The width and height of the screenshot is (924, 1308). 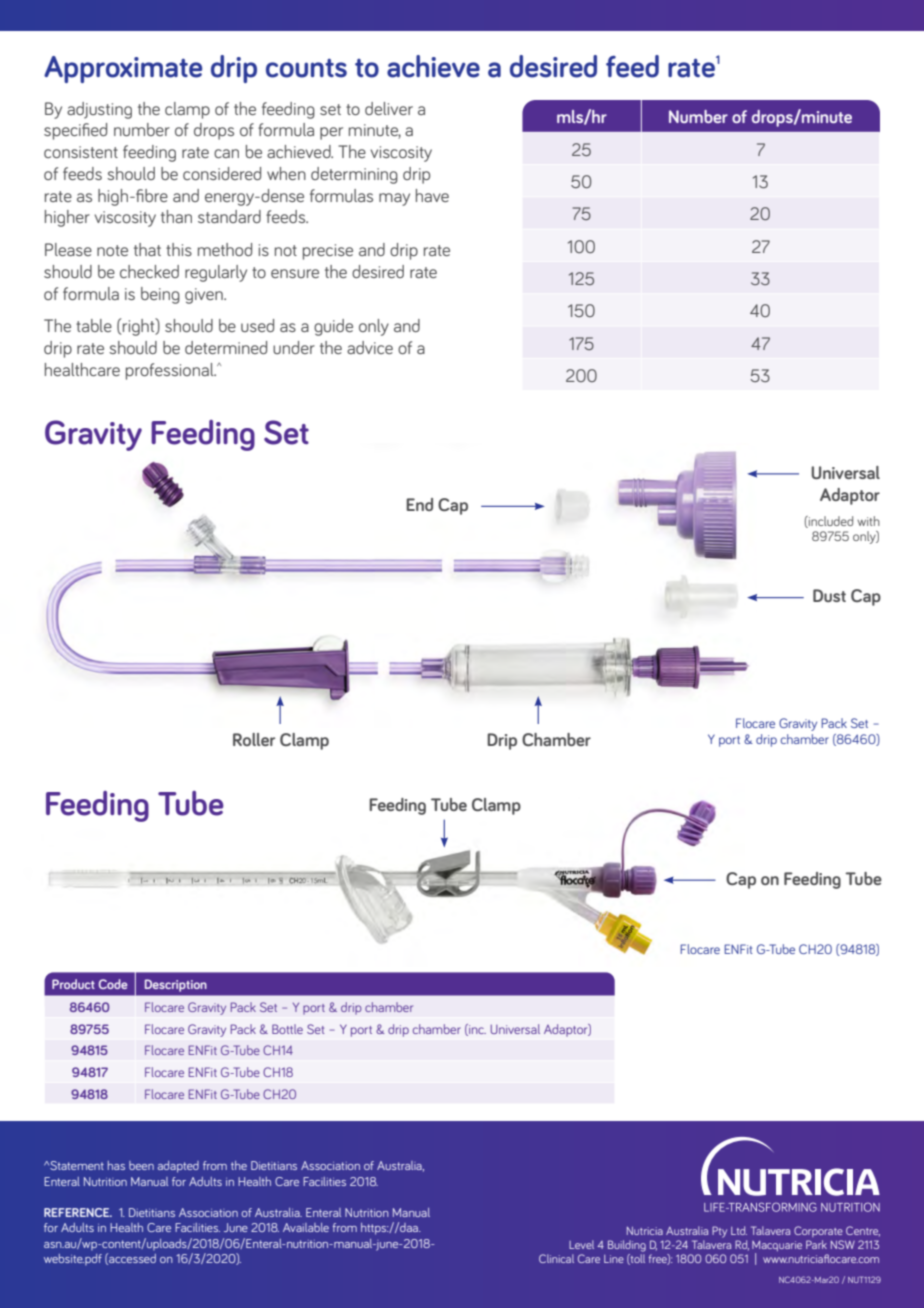 I want to click on End, so click(x=419, y=504).
